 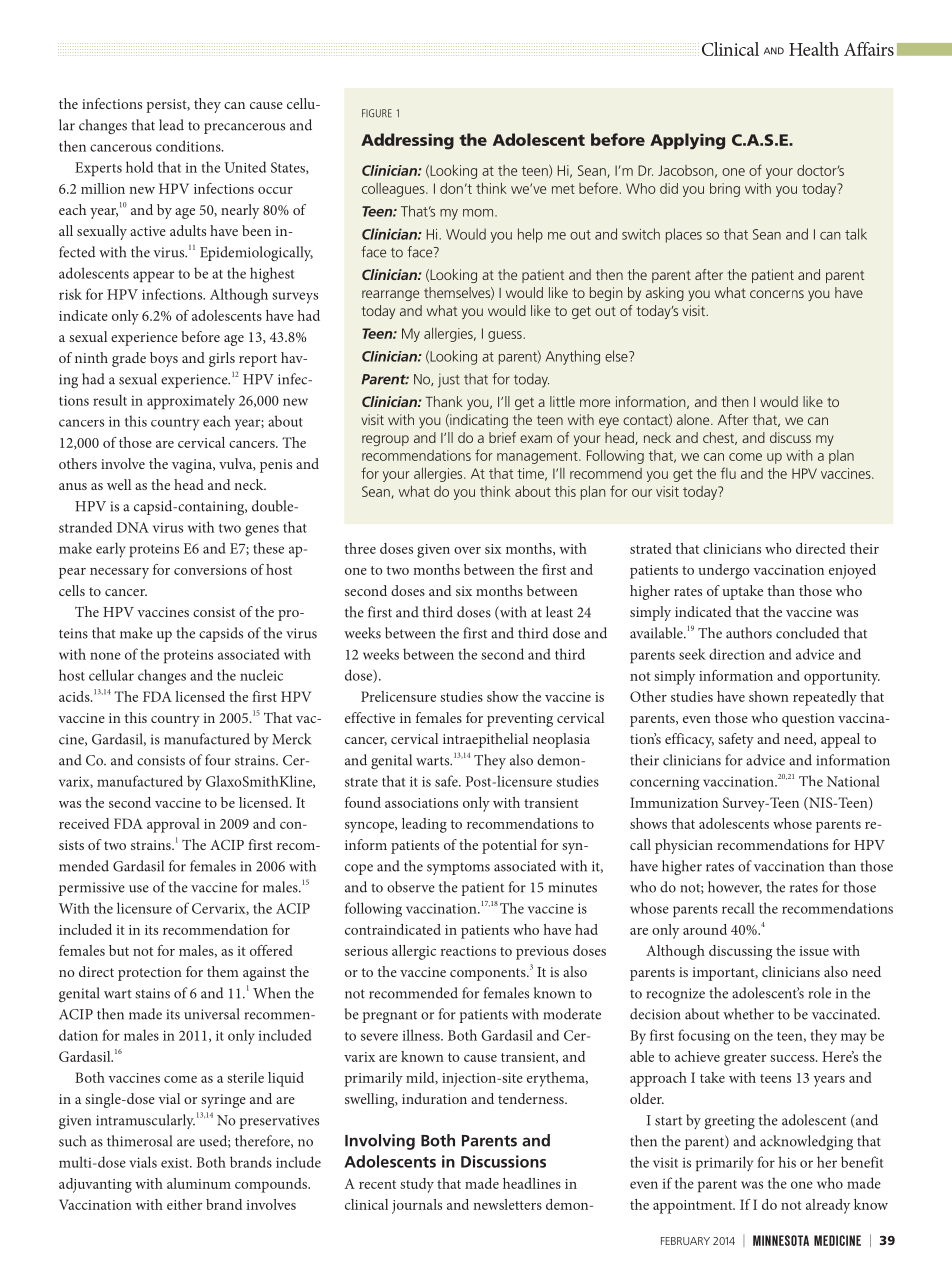 What do you see at coordinates (507, 1204) in the screenshot?
I see `newsletters` at bounding box center [507, 1204].
